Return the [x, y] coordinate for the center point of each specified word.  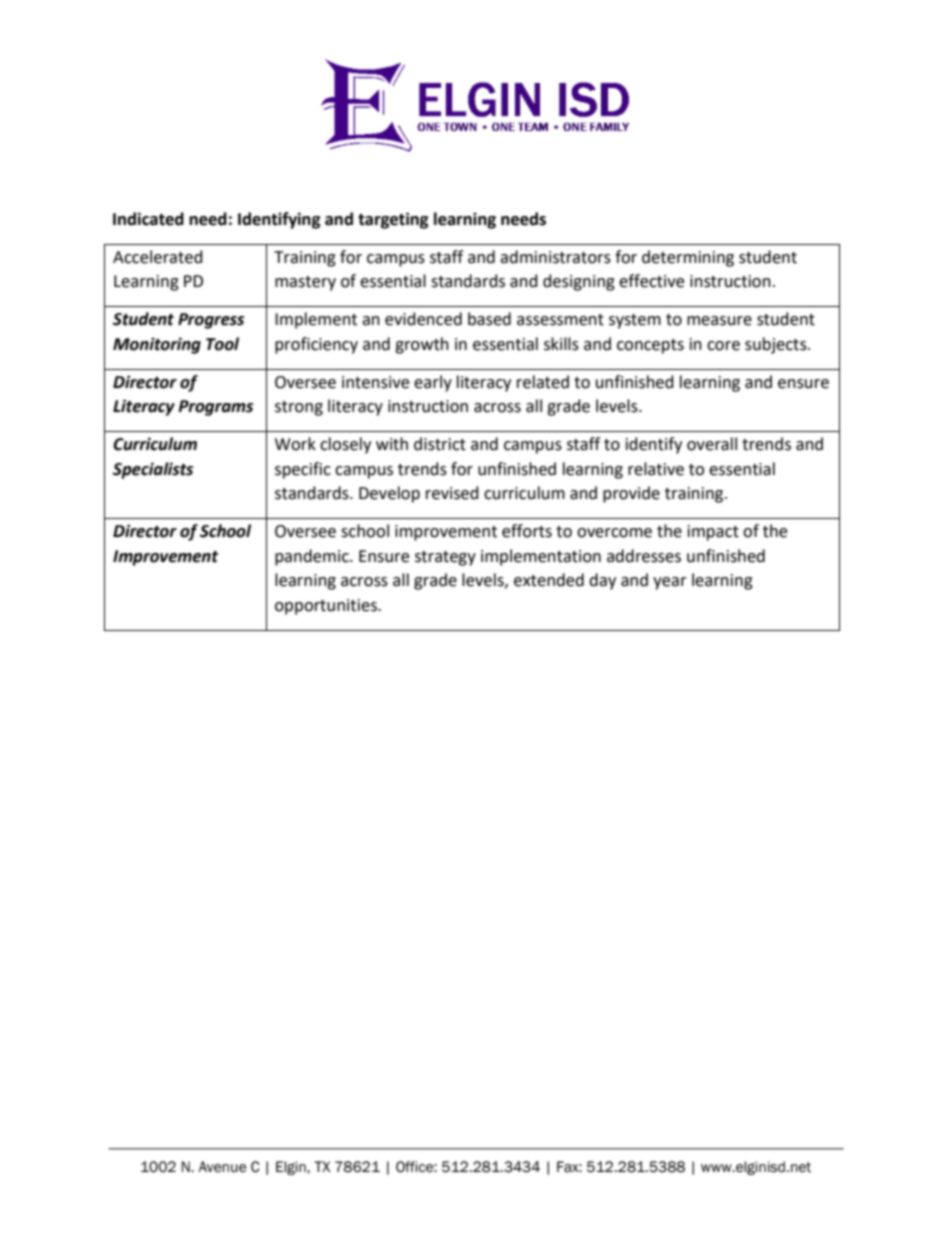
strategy [445, 558]
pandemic [313, 557]
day [602, 581]
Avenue [222, 1167]
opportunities [327, 607]
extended [549, 580]
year [670, 583]
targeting [393, 220]
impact [713, 533]
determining [688, 258]
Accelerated [158, 257]
